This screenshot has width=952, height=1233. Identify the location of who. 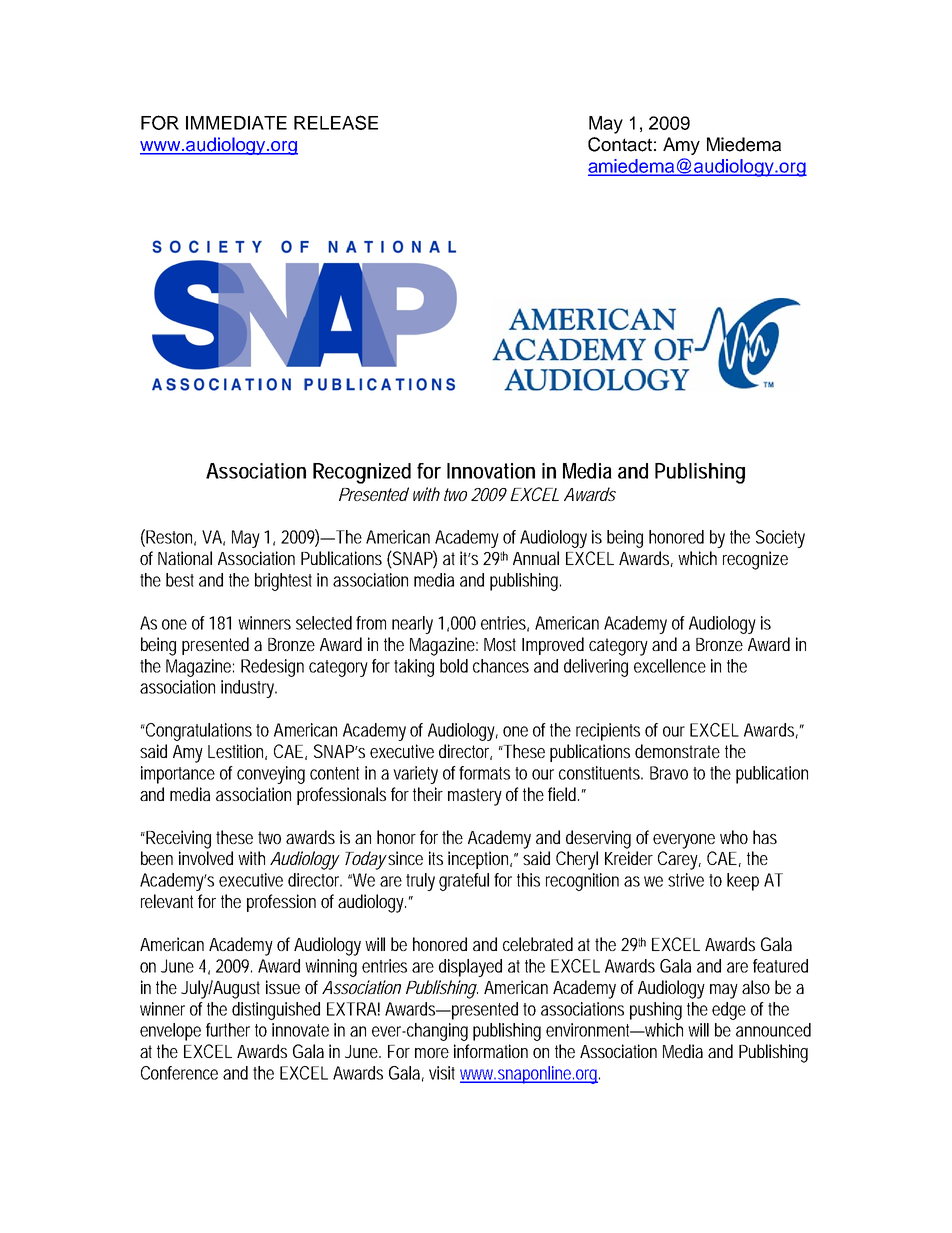
(734, 837).
